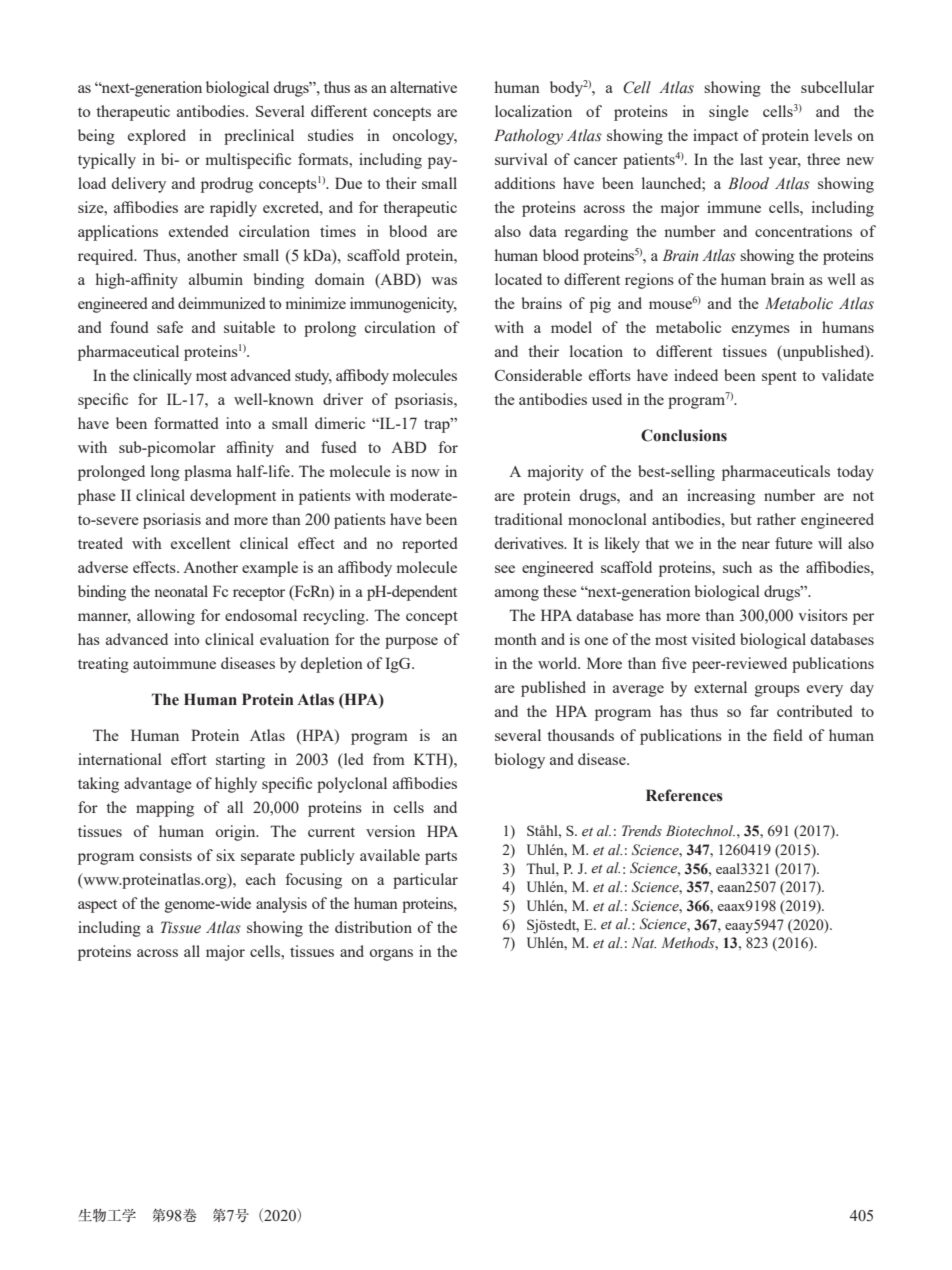  Describe the element at coordinates (391, 955) in the screenshot. I see `organs` at that location.
